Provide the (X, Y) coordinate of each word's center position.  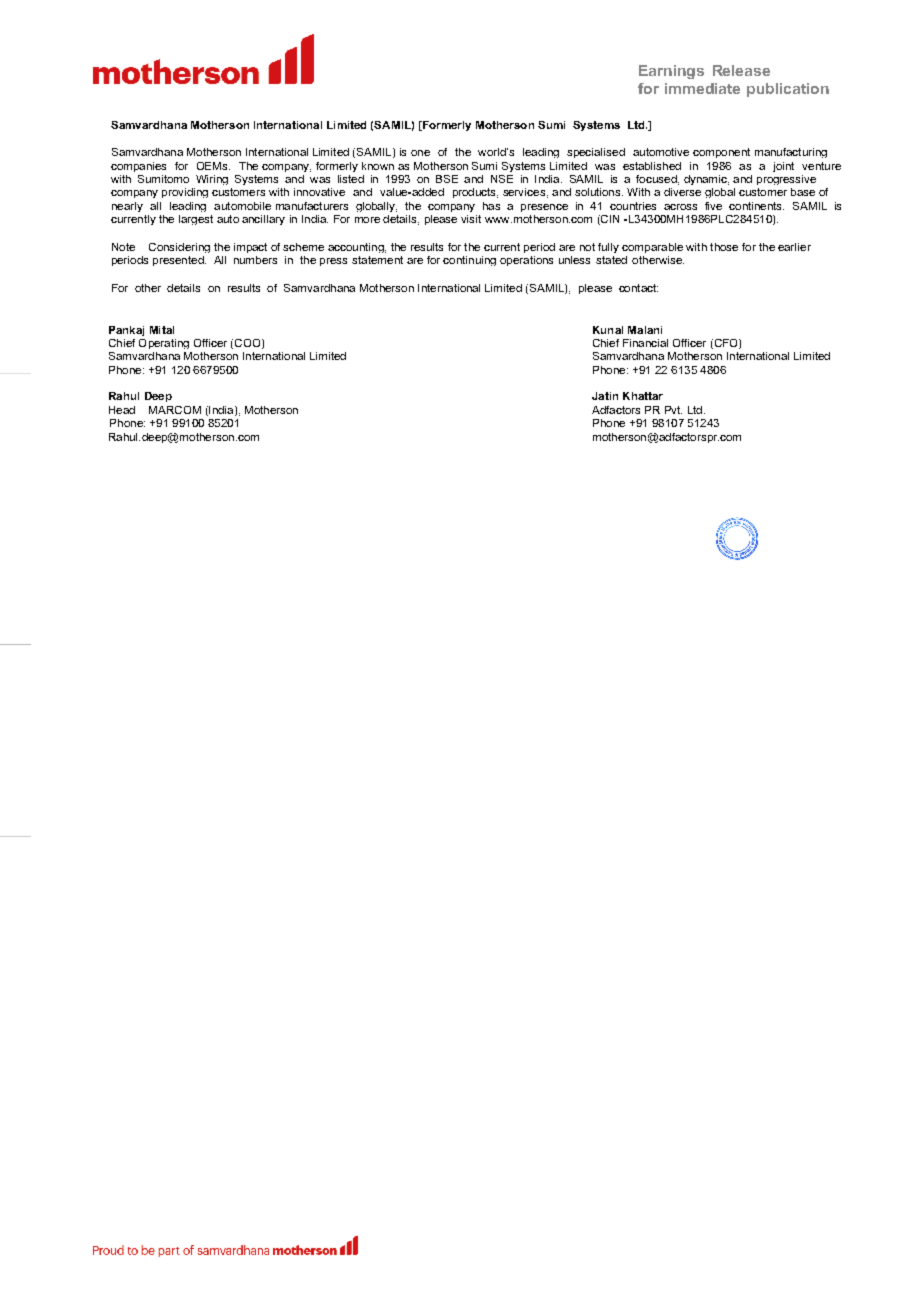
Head (122, 410)
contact (638, 288)
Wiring (212, 180)
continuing (469, 261)
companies (138, 167)
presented (179, 261)
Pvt (673, 410)
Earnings (671, 72)
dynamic (706, 180)
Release (741, 70)
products (475, 193)
